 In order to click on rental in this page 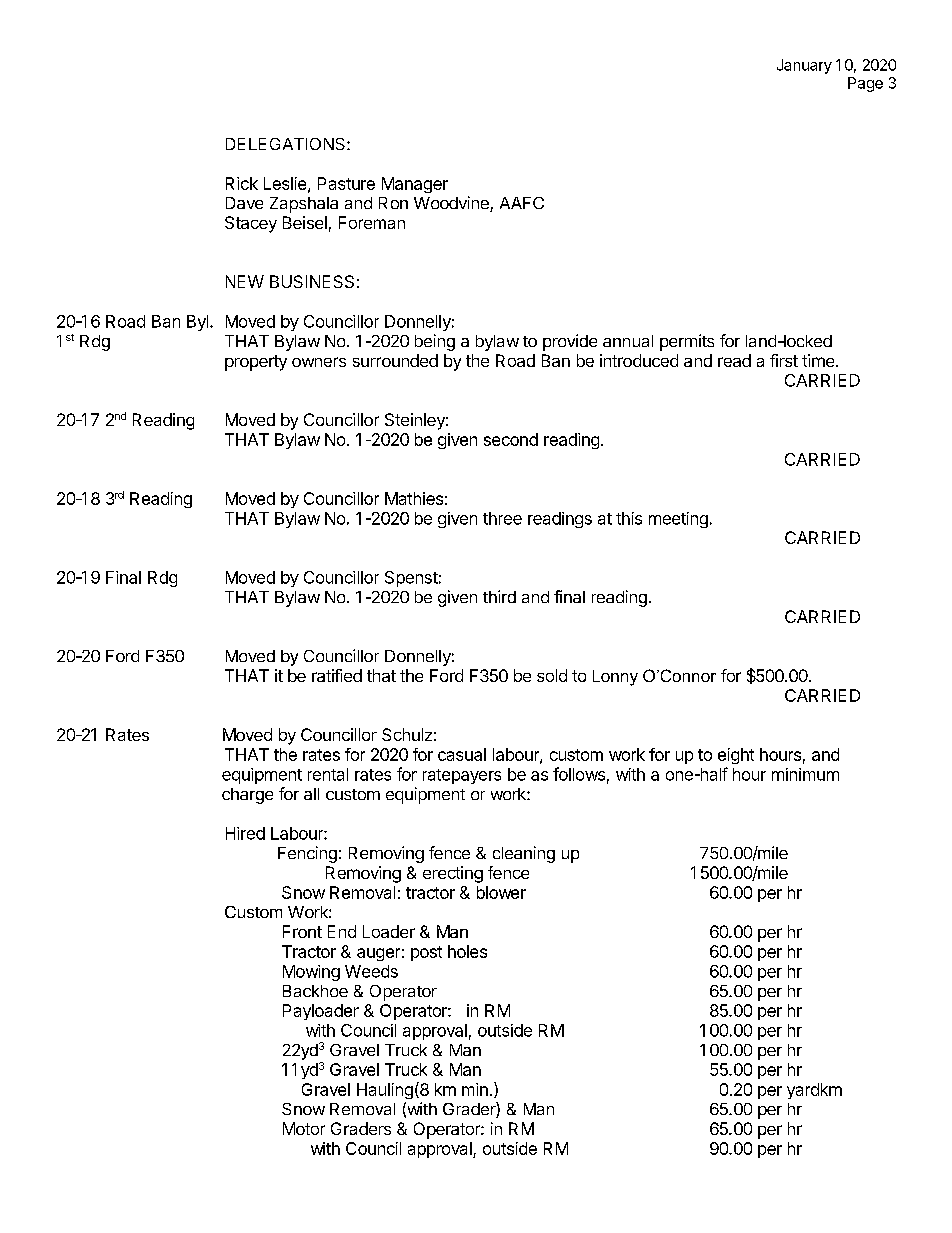, I will do `click(328, 774)`.
